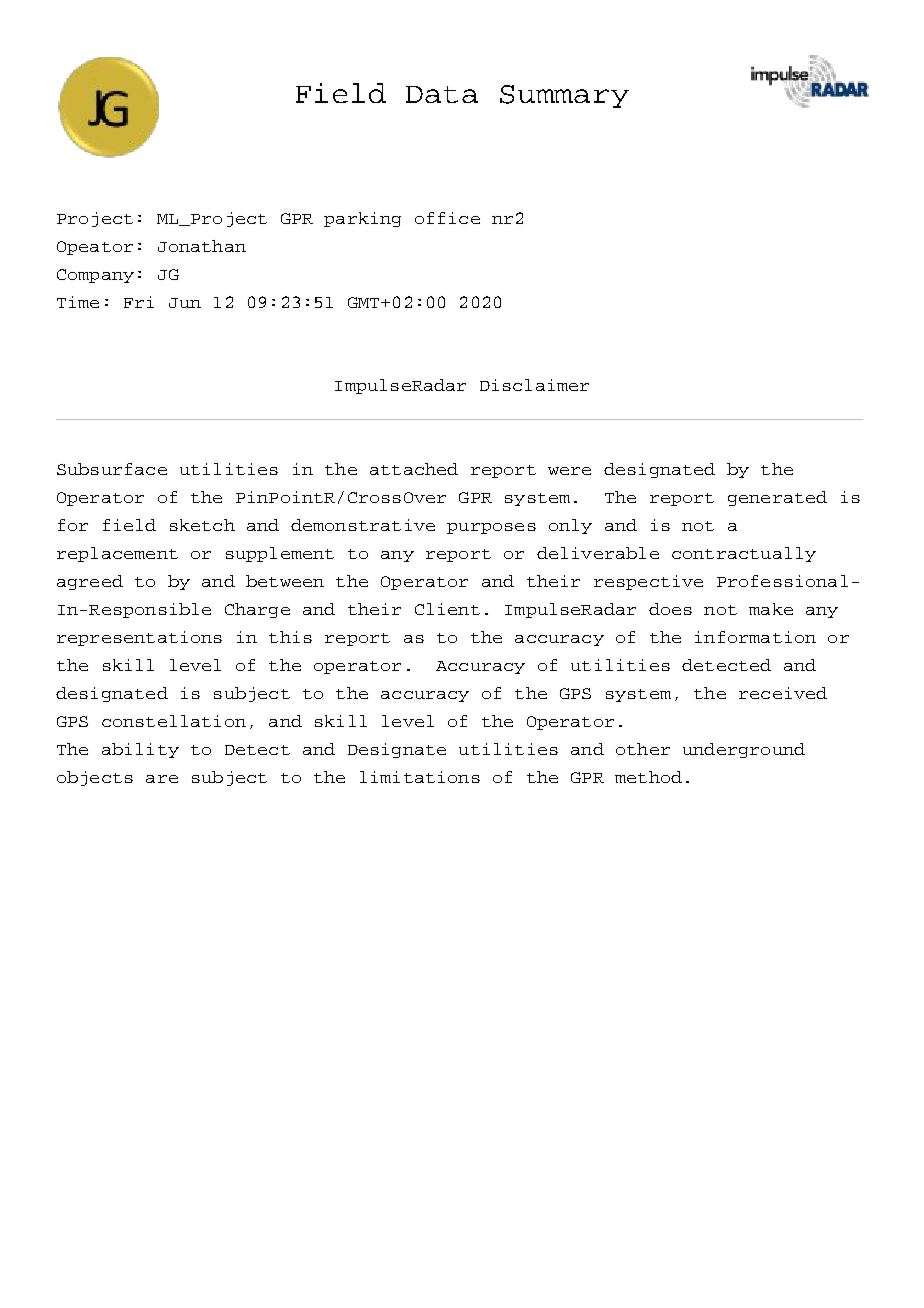 This screenshot has height=1308, width=924. What do you see at coordinates (670, 609) in the screenshot?
I see `does` at bounding box center [670, 609].
